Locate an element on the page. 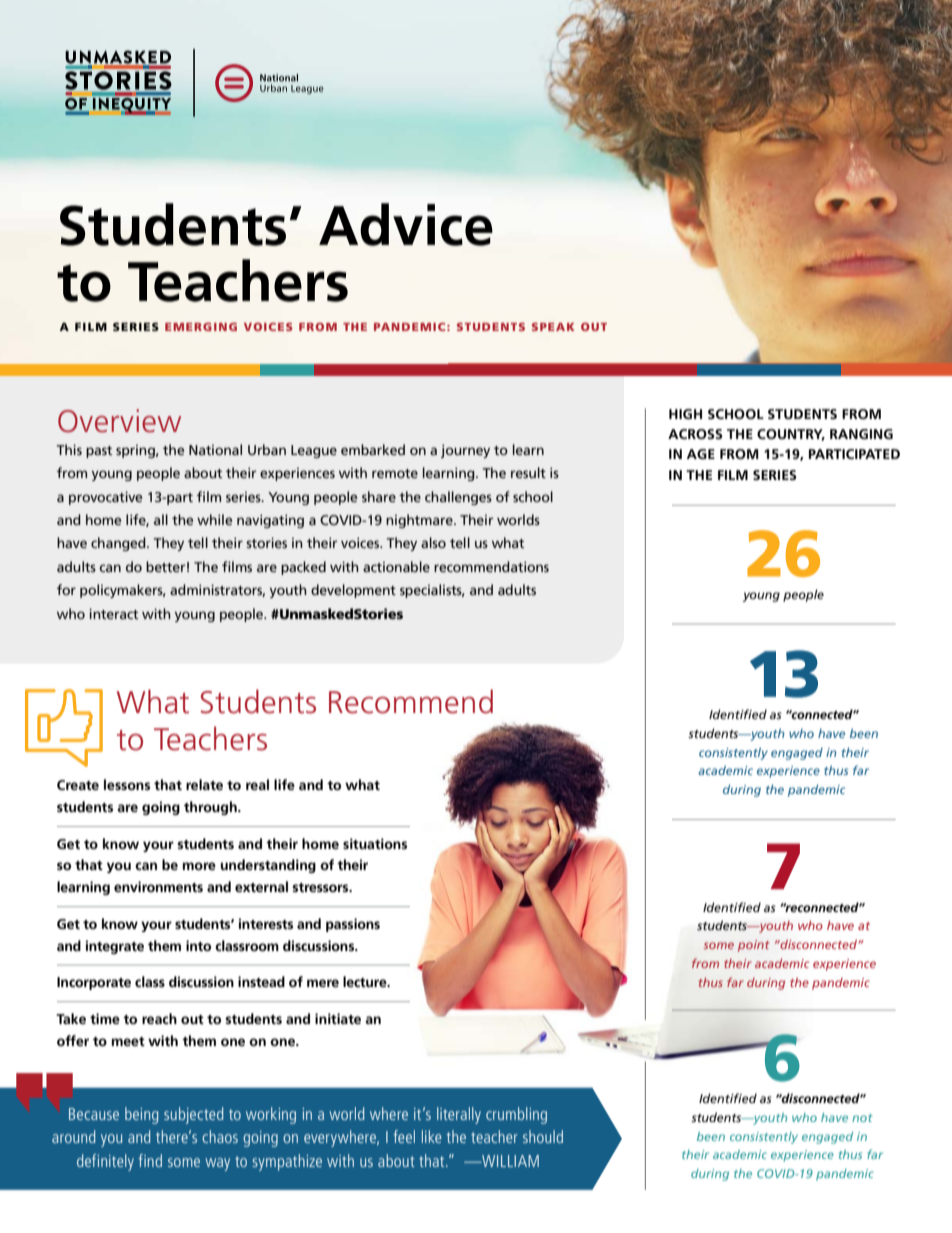 This image has width=952, height=1233. not is located at coordinates (862, 1118).
